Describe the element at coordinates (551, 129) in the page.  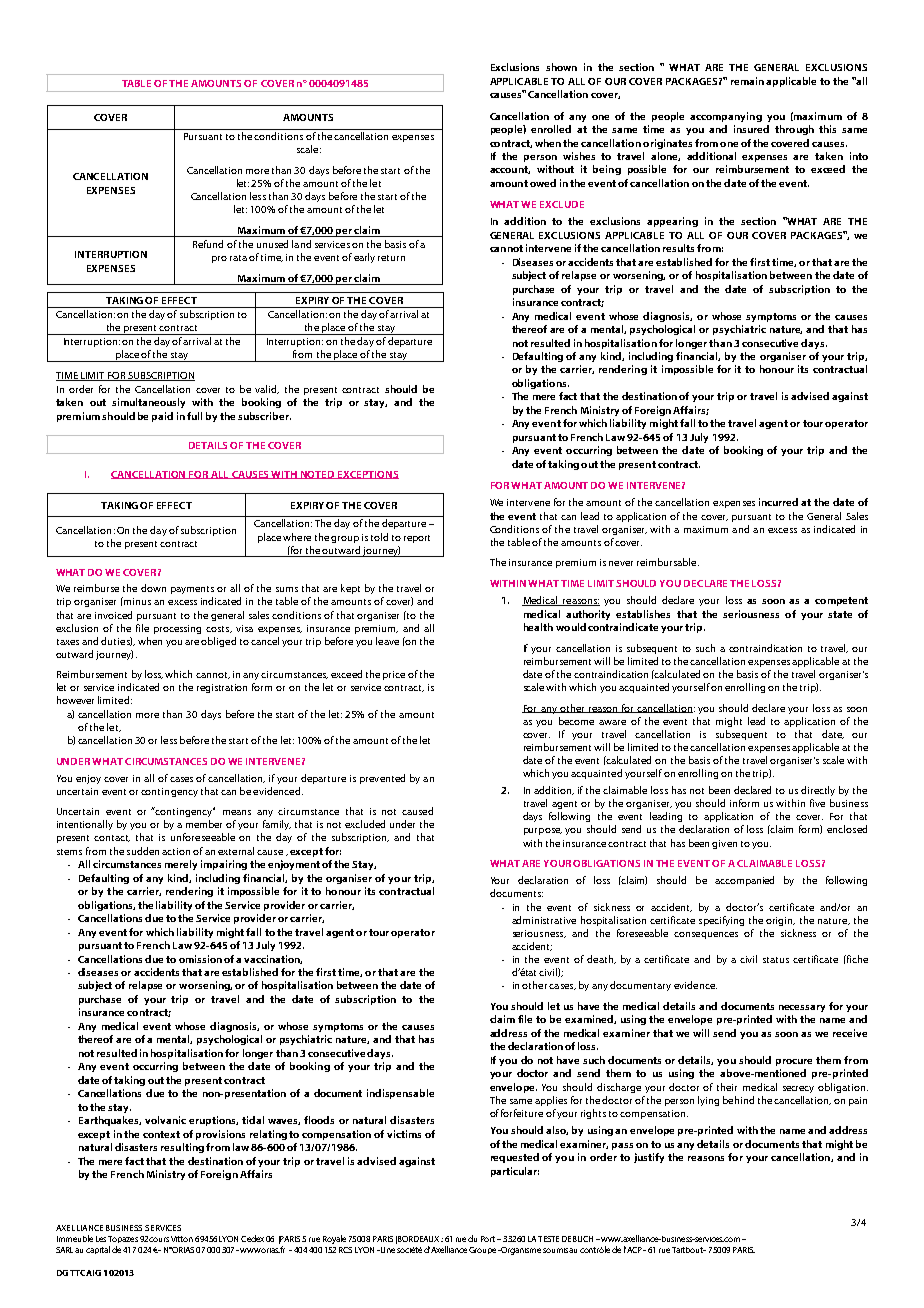
I see `enrolled` at that location.
